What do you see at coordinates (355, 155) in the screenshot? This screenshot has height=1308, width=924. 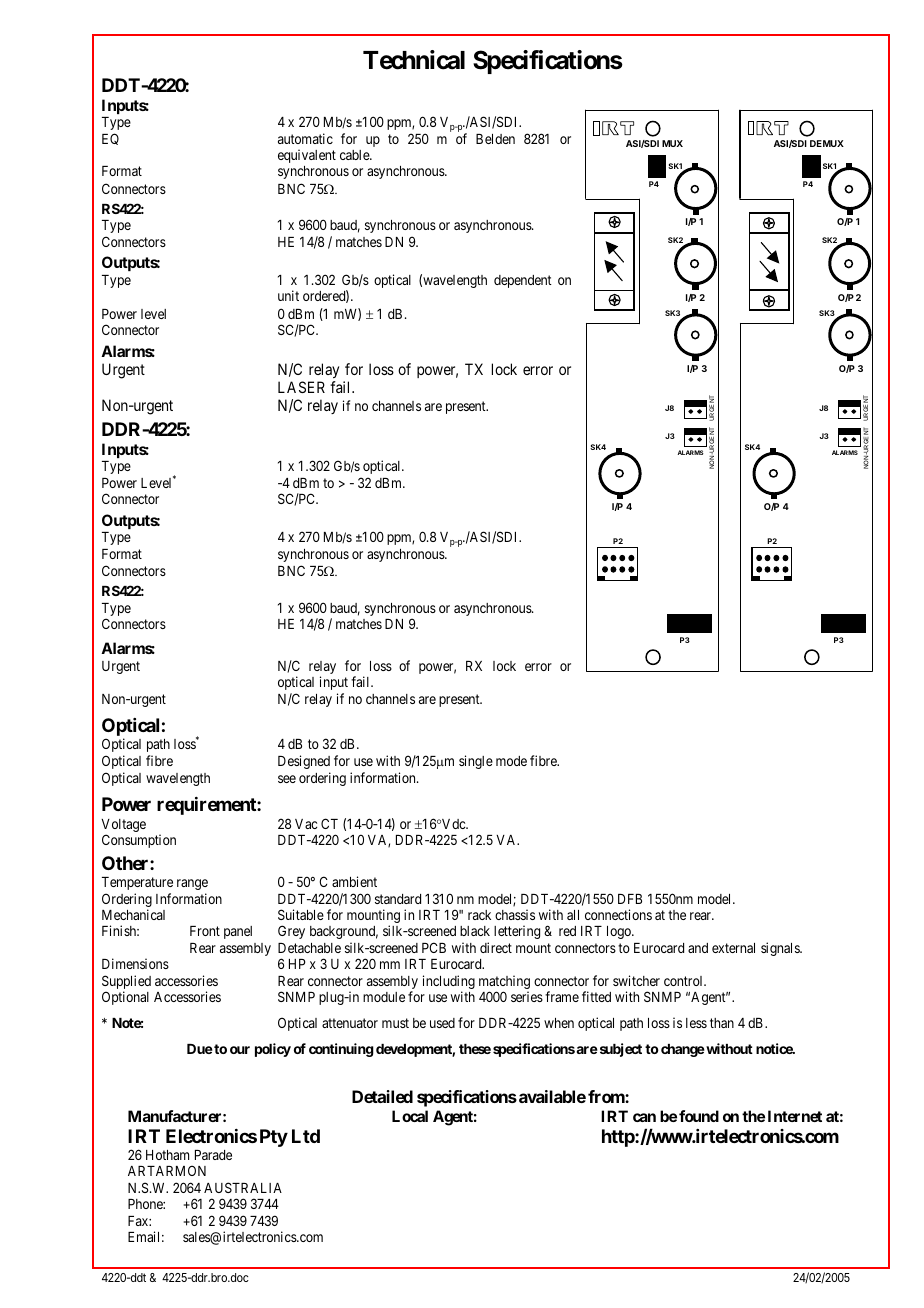 I see `cable` at bounding box center [355, 155].
